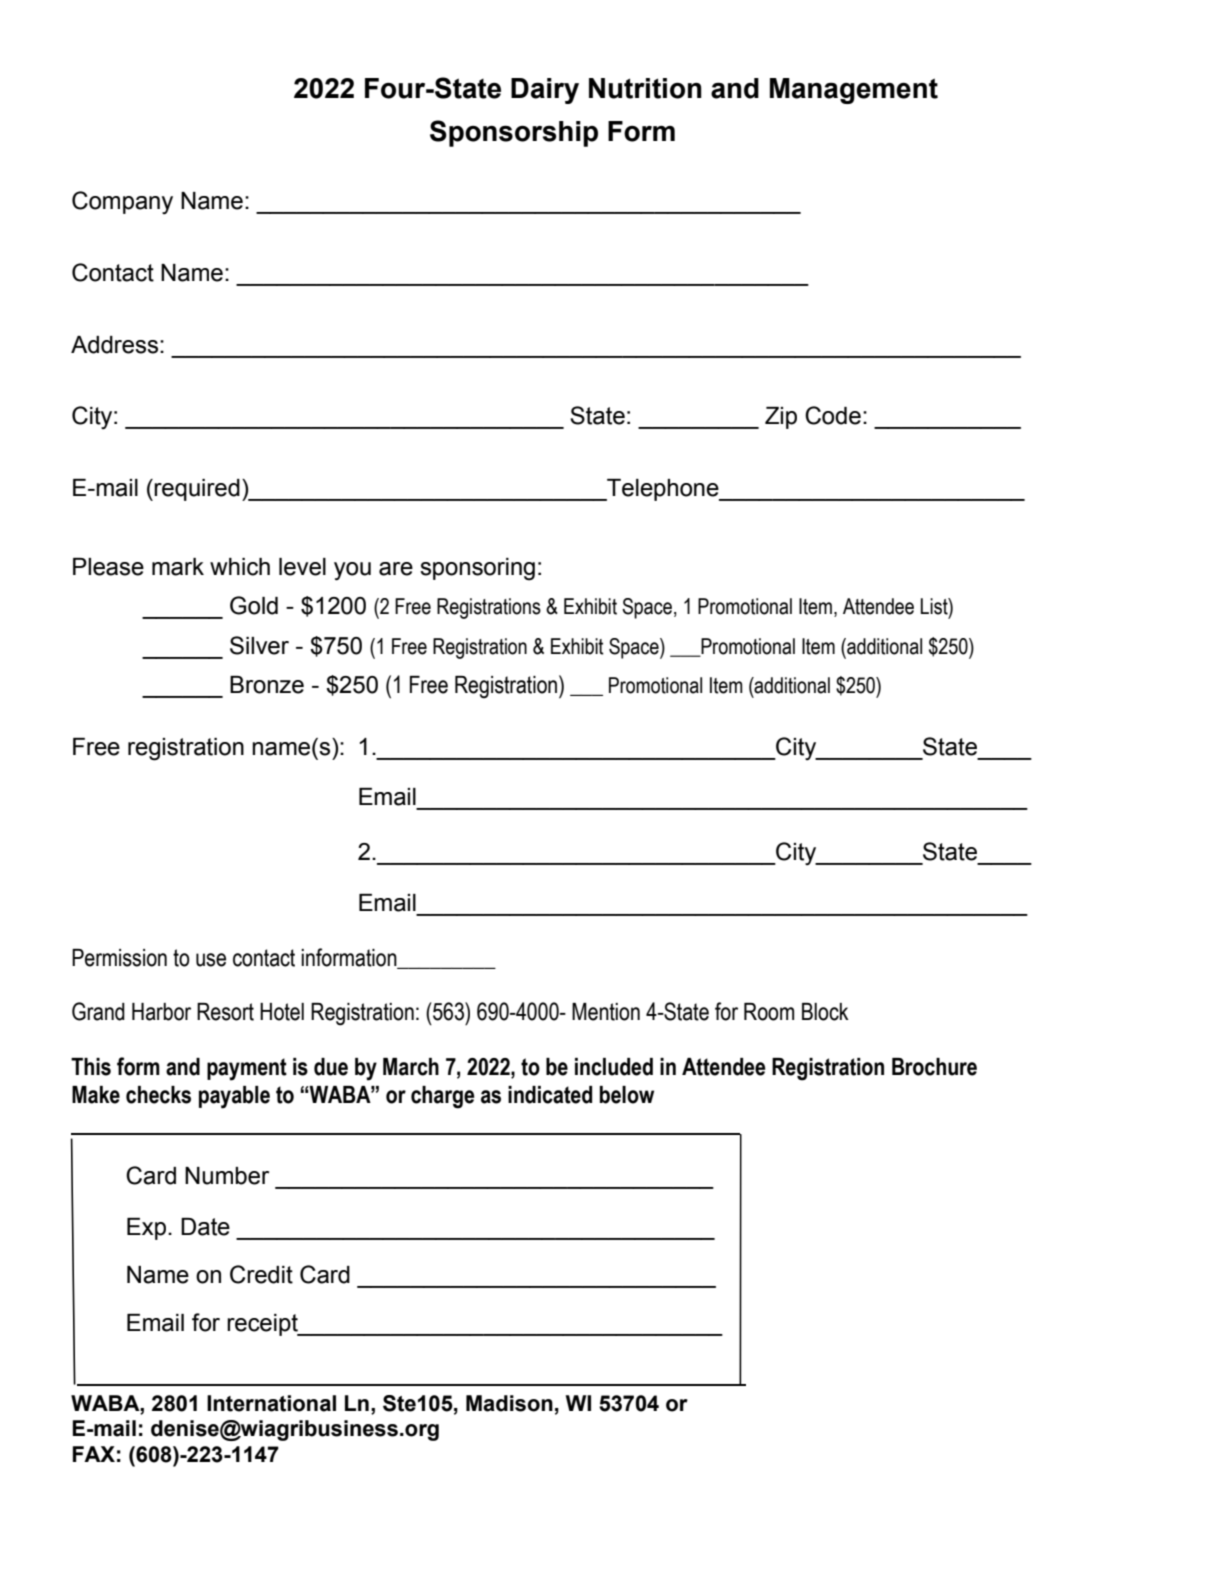 Image resolution: width=1216 pixels, height=1574 pixels. Describe the element at coordinates (271, 1403) in the screenshot. I see `International` at that location.
